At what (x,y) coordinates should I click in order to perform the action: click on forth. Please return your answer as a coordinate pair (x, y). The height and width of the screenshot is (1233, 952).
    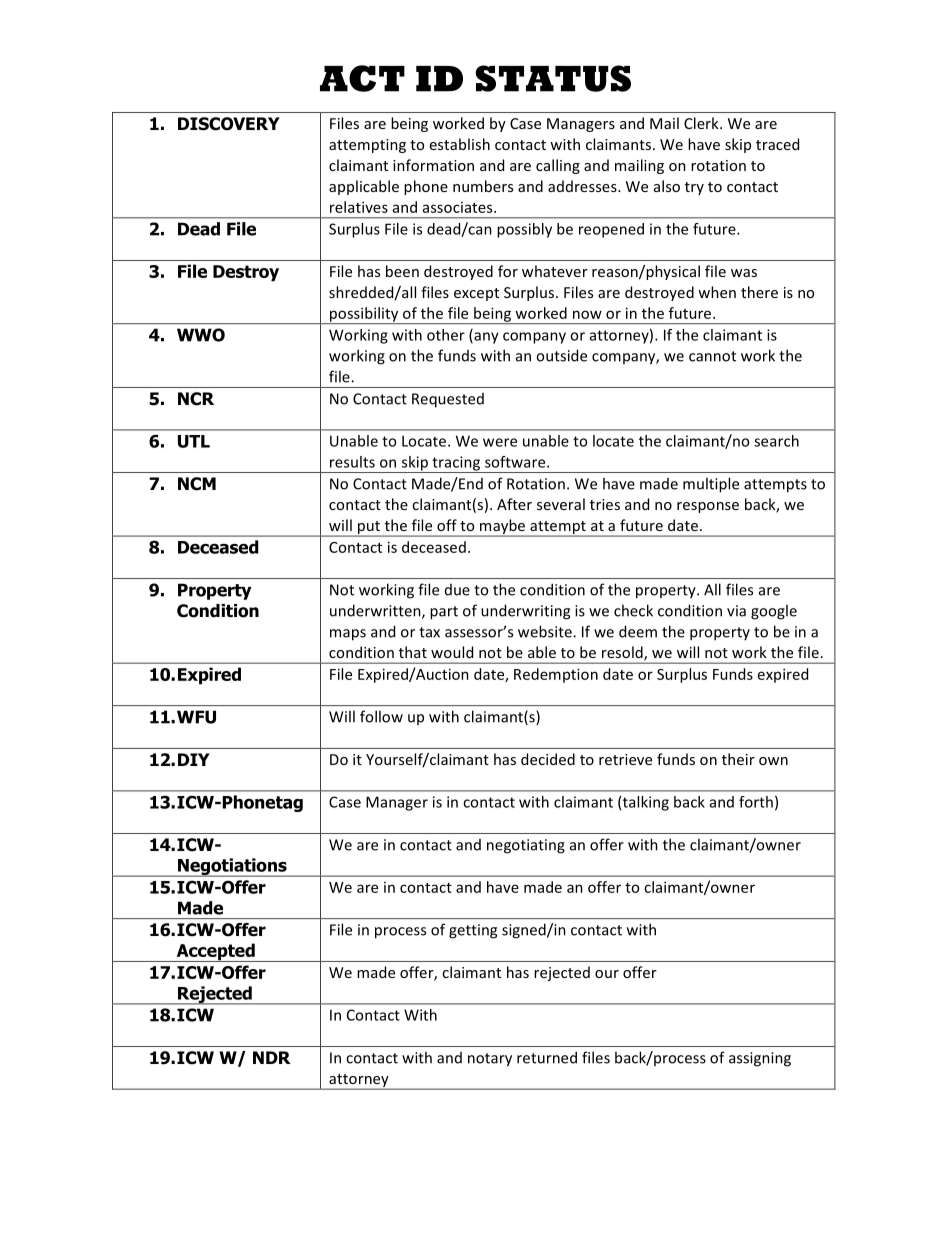
    Looking at the image, I should click on (756, 802).
